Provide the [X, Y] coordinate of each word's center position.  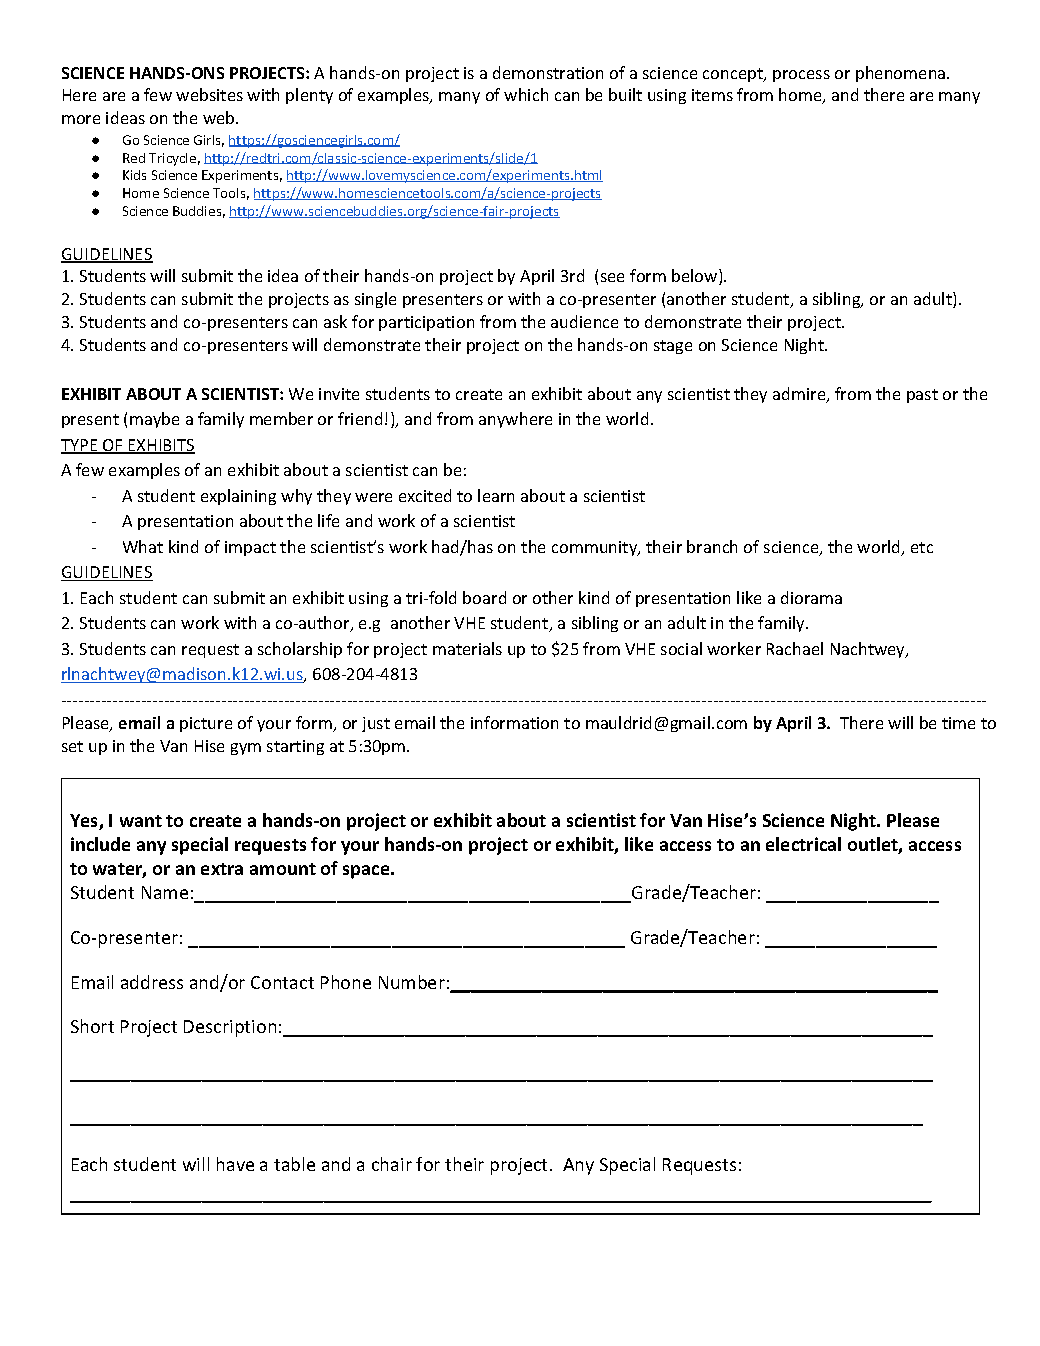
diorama [811, 597]
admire [800, 395]
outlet [873, 845]
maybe [154, 420]
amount [283, 869]
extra [222, 869]
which [526, 94]
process [801, 76]
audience [584, 321]
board [484, 597]
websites [209, 94]
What [143, 546]
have [235, 1164]
